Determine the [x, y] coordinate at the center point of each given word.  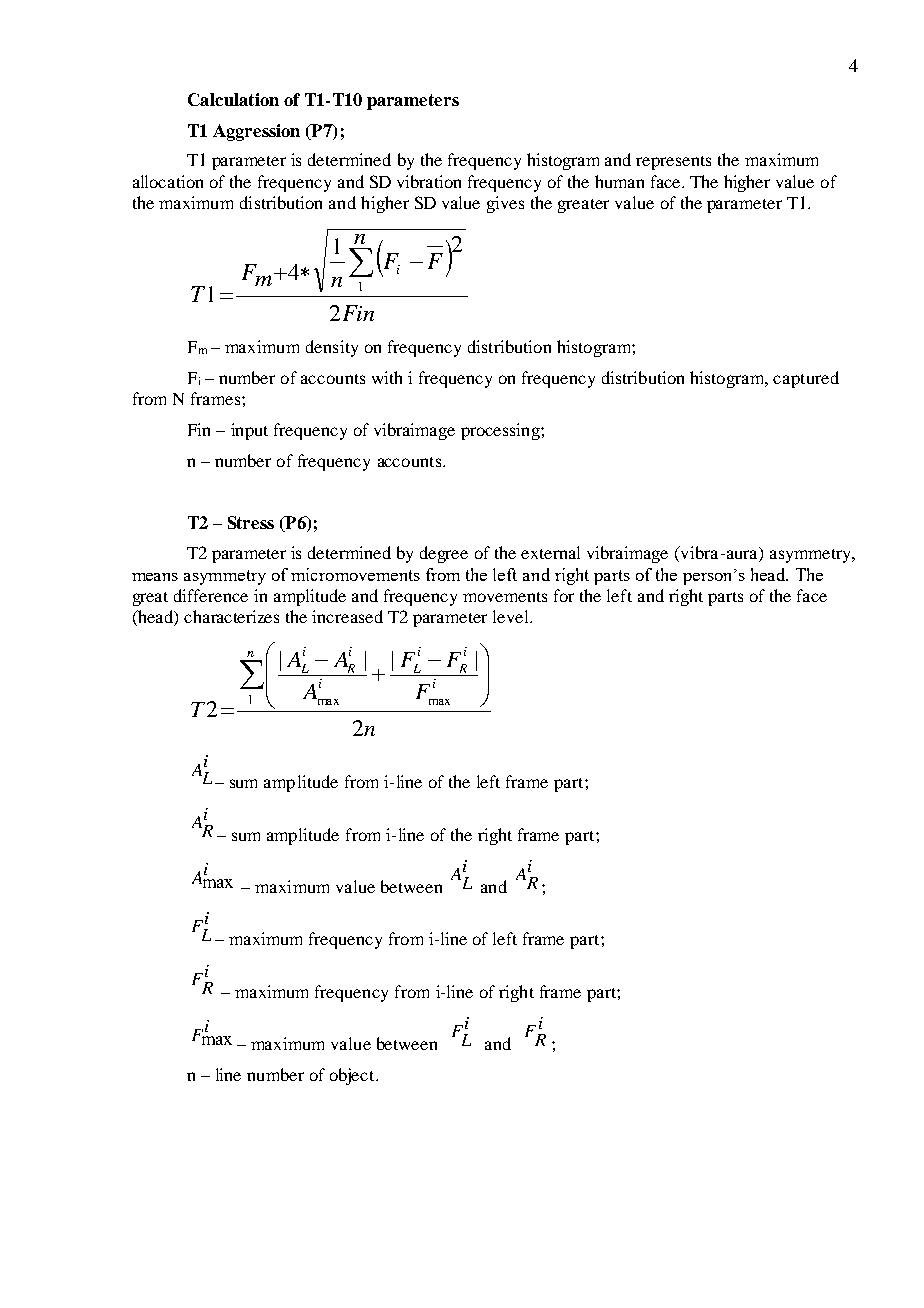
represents [673, 163]
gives [505, 204]
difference [211, 595]
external [550, 552]
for [564, 595]
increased [347, 616]
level [512, 616]
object [353, 1076]
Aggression [256, 132]
